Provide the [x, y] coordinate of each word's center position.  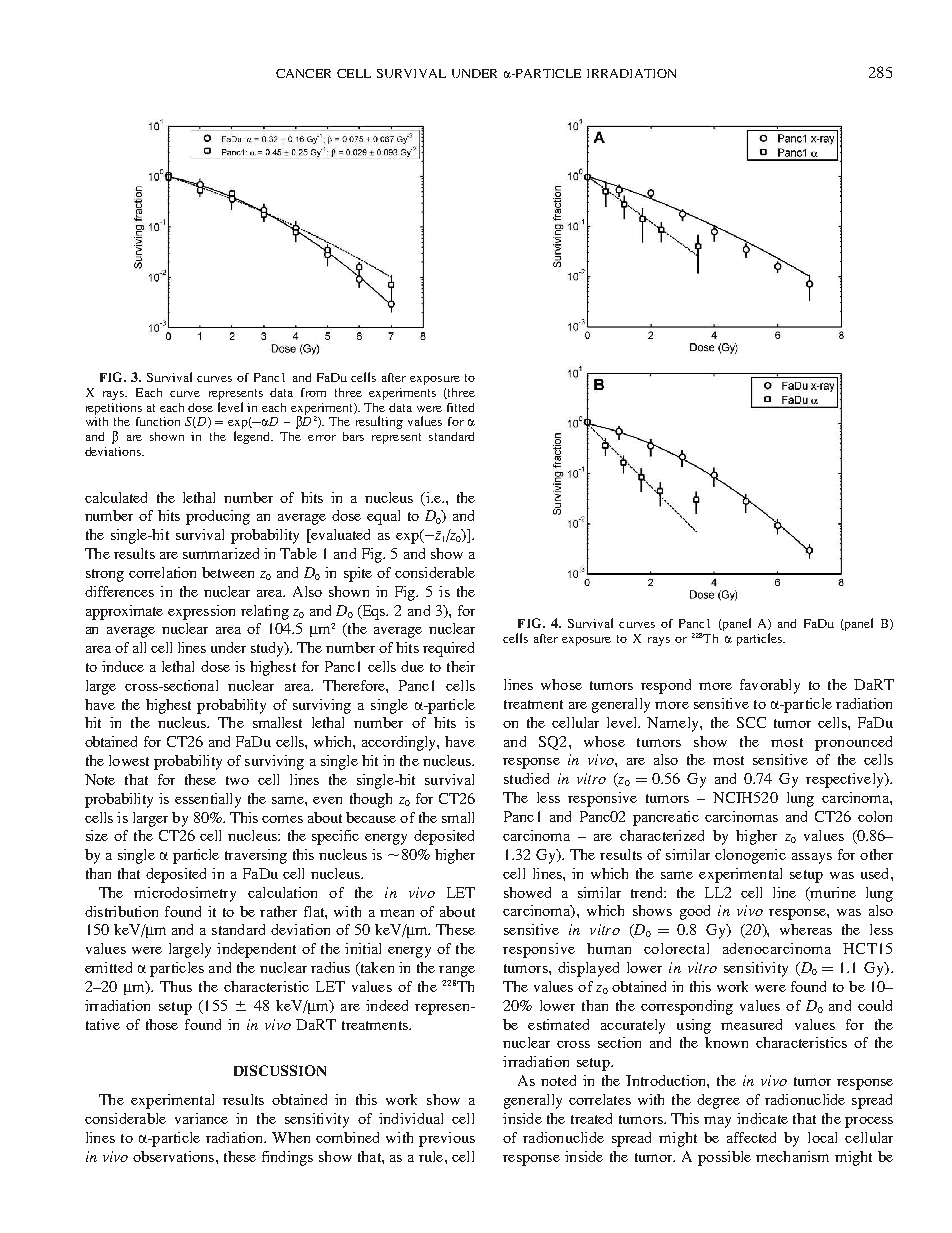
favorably [770, 686]
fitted [460, 407]
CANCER [303, 73]
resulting [379, 422]
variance [201, 1118]
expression [201, 612]
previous [447, 1139]
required [448, 649]
